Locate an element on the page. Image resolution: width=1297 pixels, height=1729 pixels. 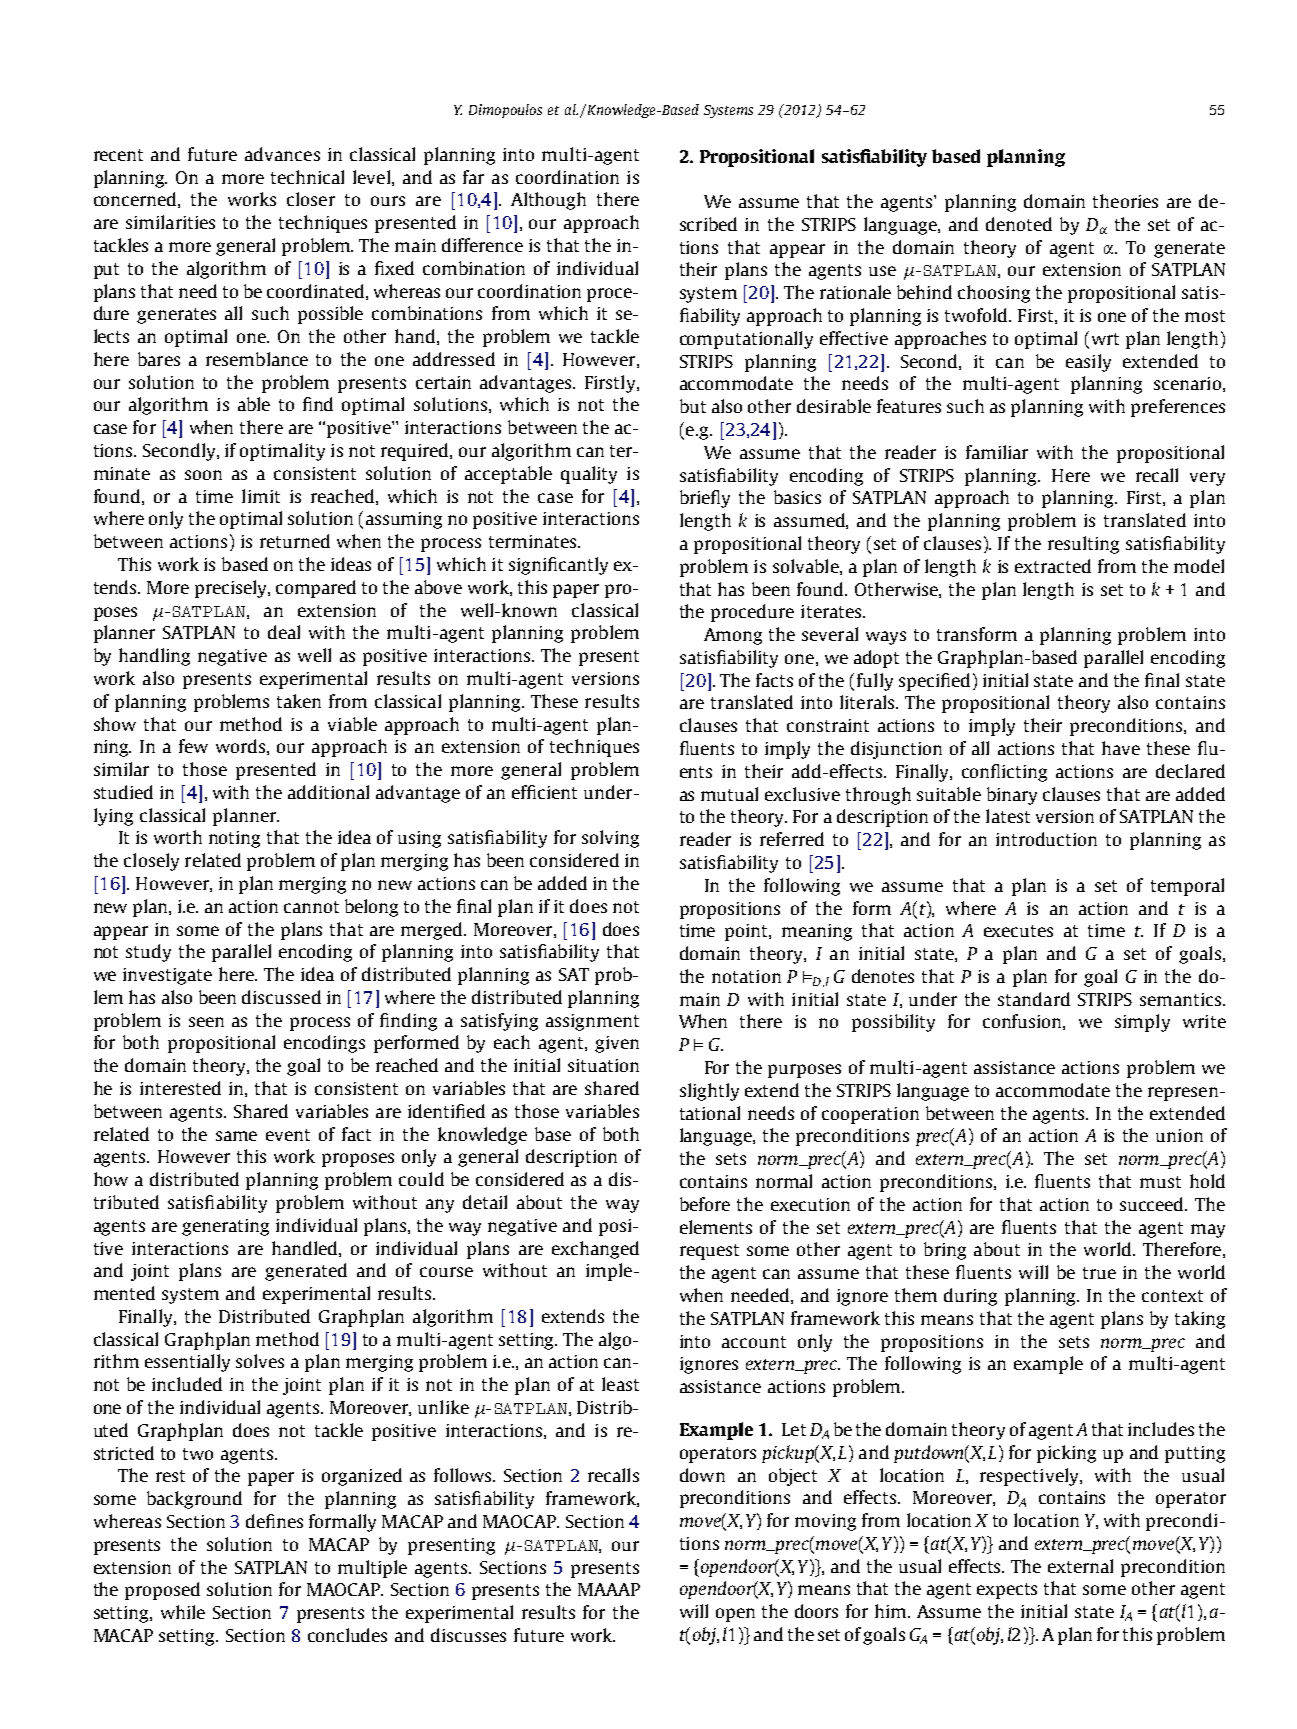
executes is located at coordinates (1018, 931).
